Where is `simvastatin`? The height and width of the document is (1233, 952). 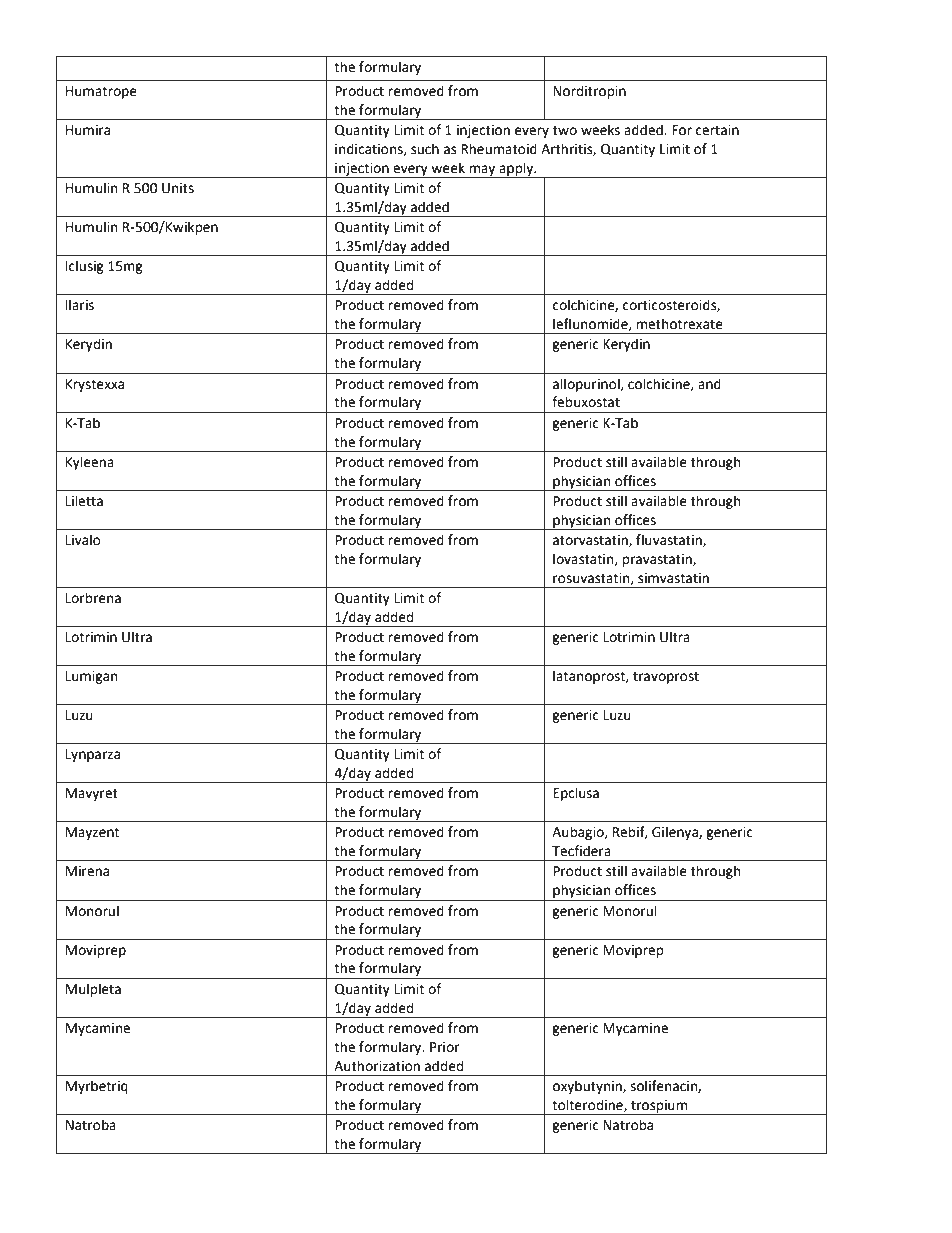 simvastatin is located at coordinates (673, 578).
